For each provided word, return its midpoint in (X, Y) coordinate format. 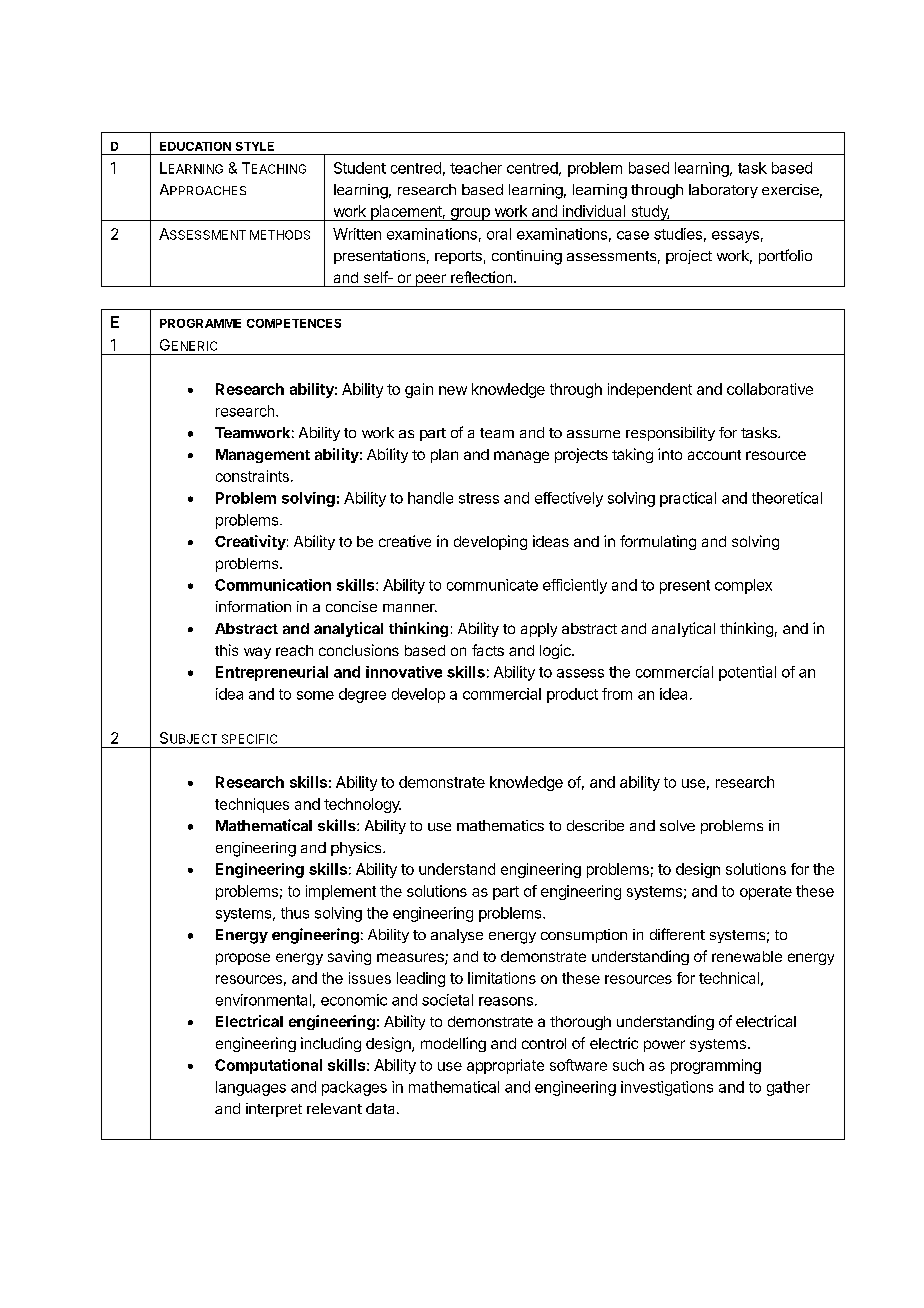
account (714, 455)
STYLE (255, 146)
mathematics (500, 825)
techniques (252, 805)
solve (677, 825)
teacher (476, 168)
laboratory (723, 191)
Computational (268, 1066)
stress (479, 498)
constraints (252, 476)
